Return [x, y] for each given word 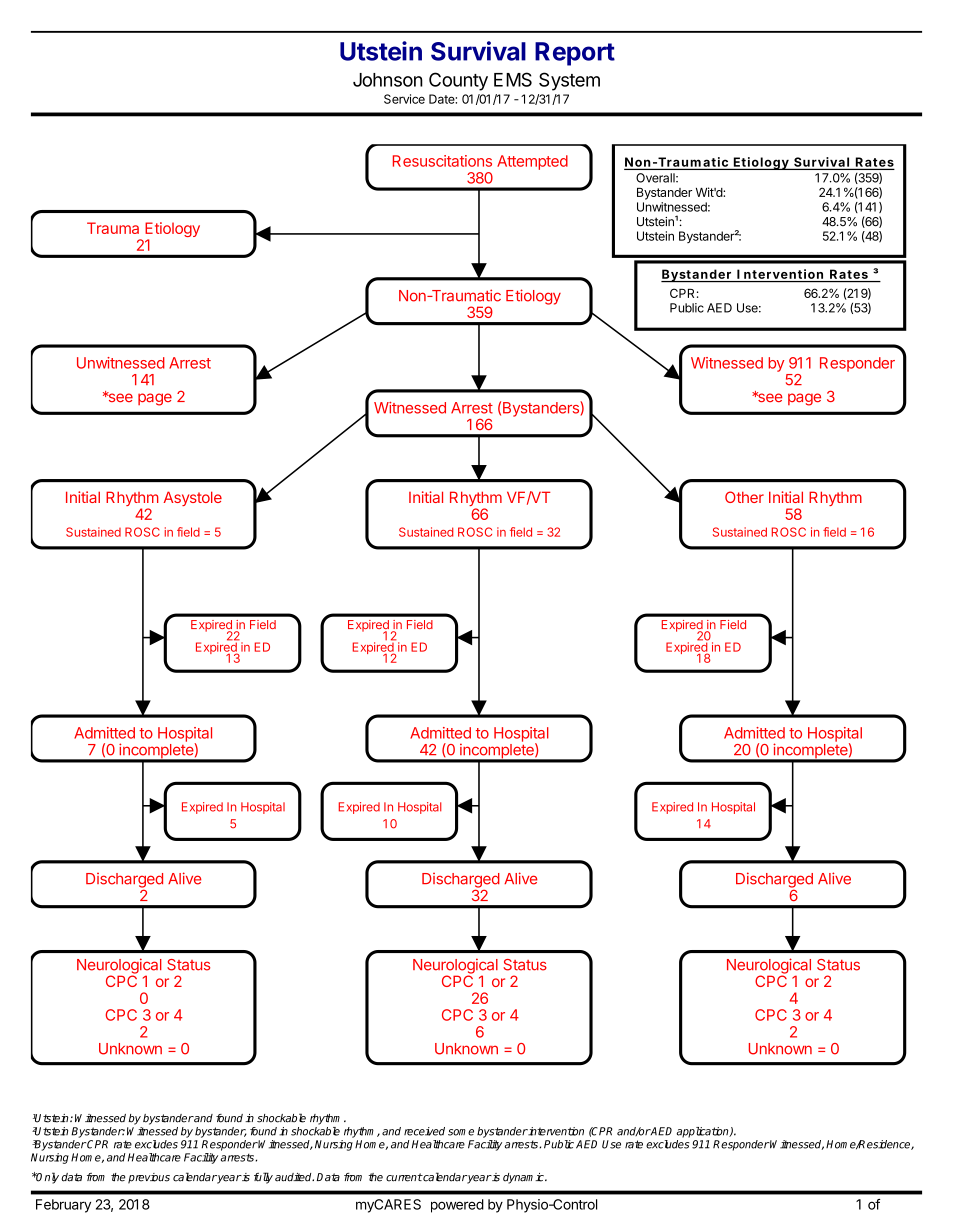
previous [149, 1178]
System [569, 81]
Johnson [388, 80]
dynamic [524, 1178]
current [404, 1177]
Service [404, 99]
